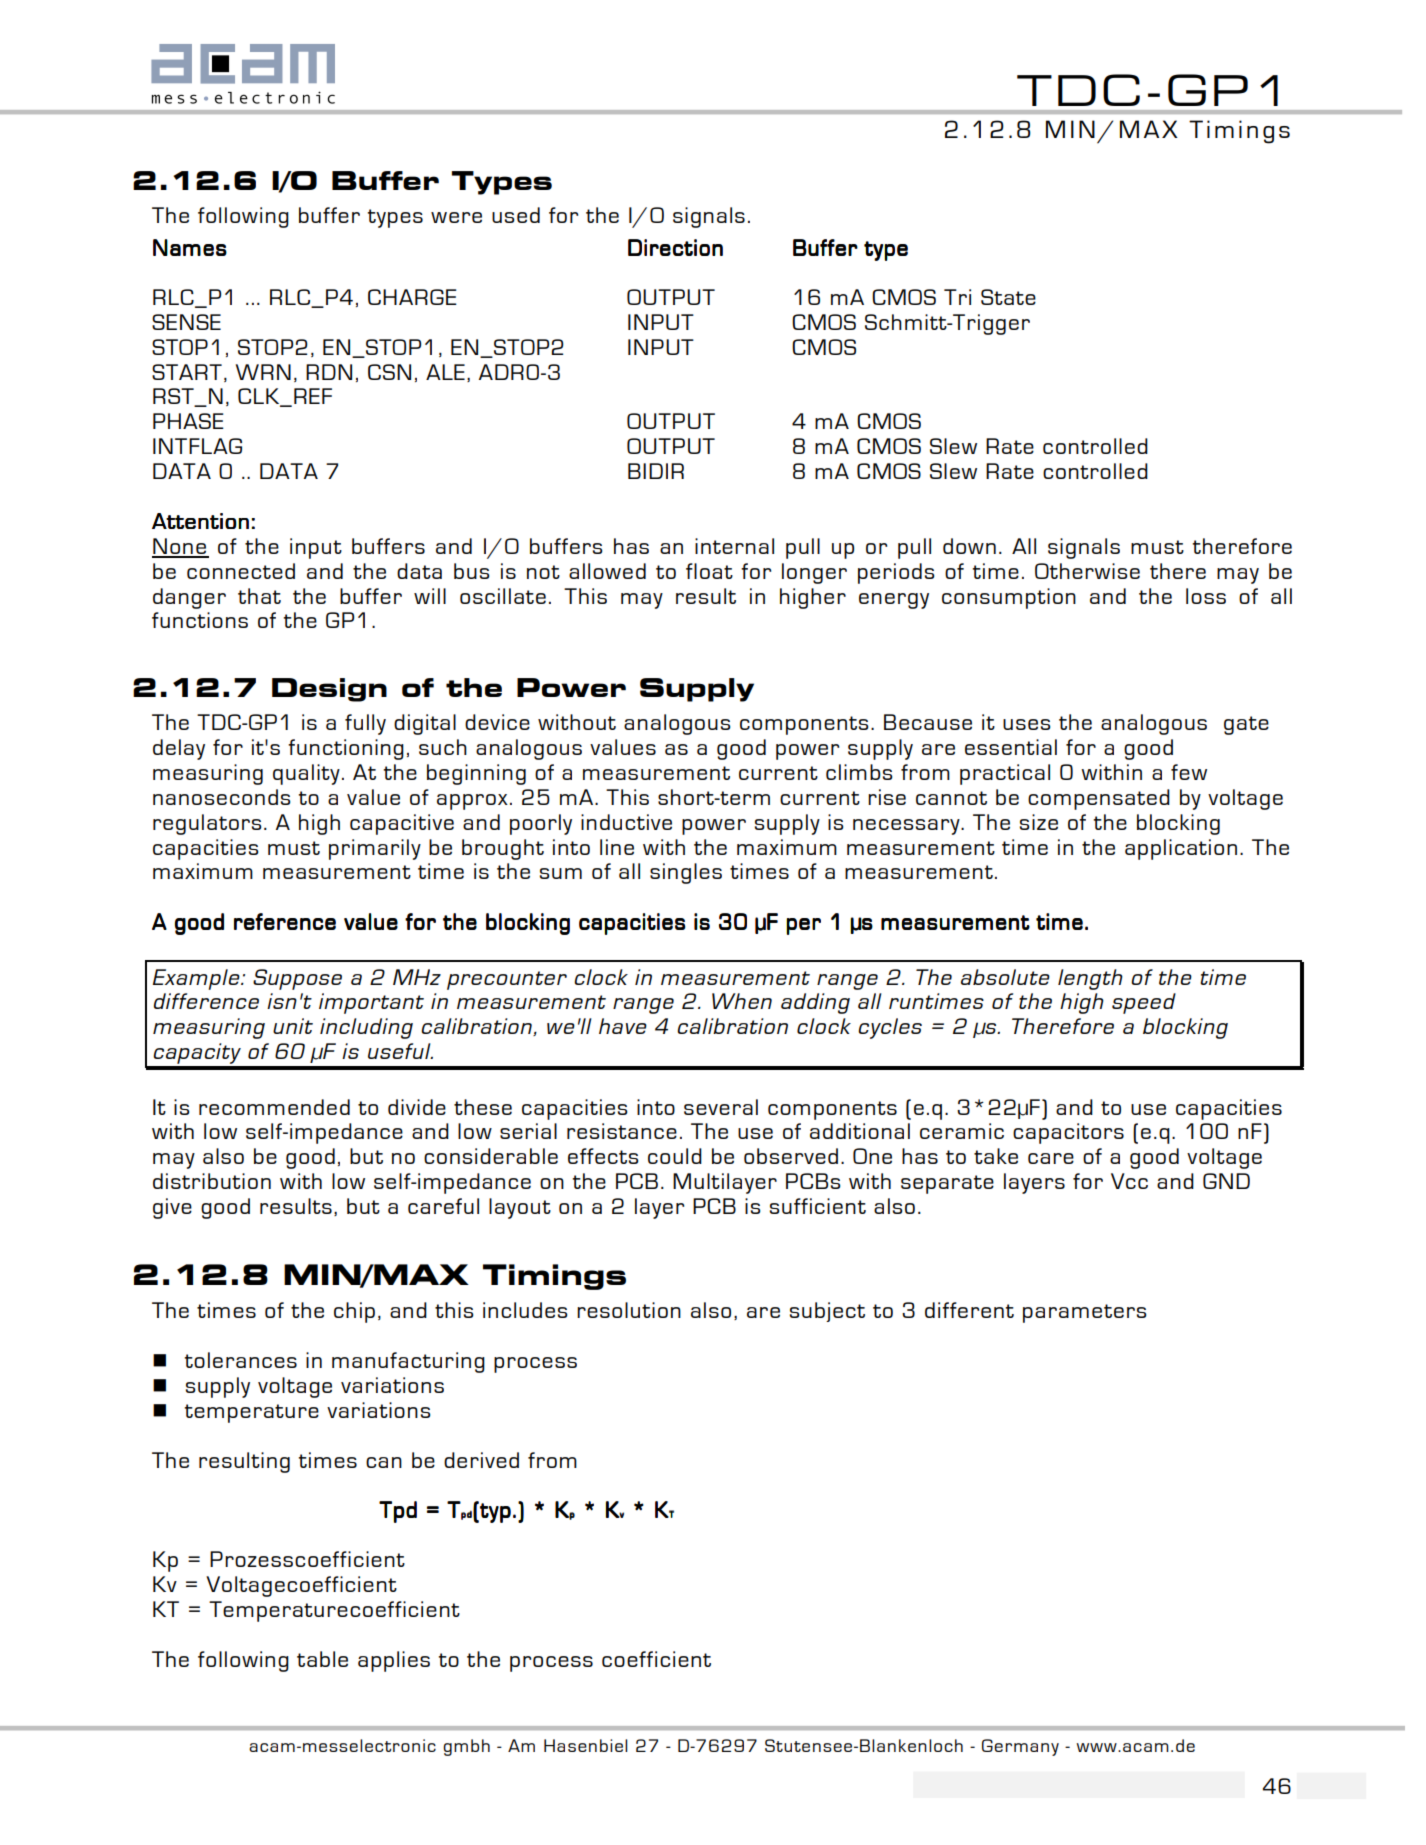  What do you see at coordinates (516, 215) in the screenshot?
I see `used` at bounding box center [516, 215].
